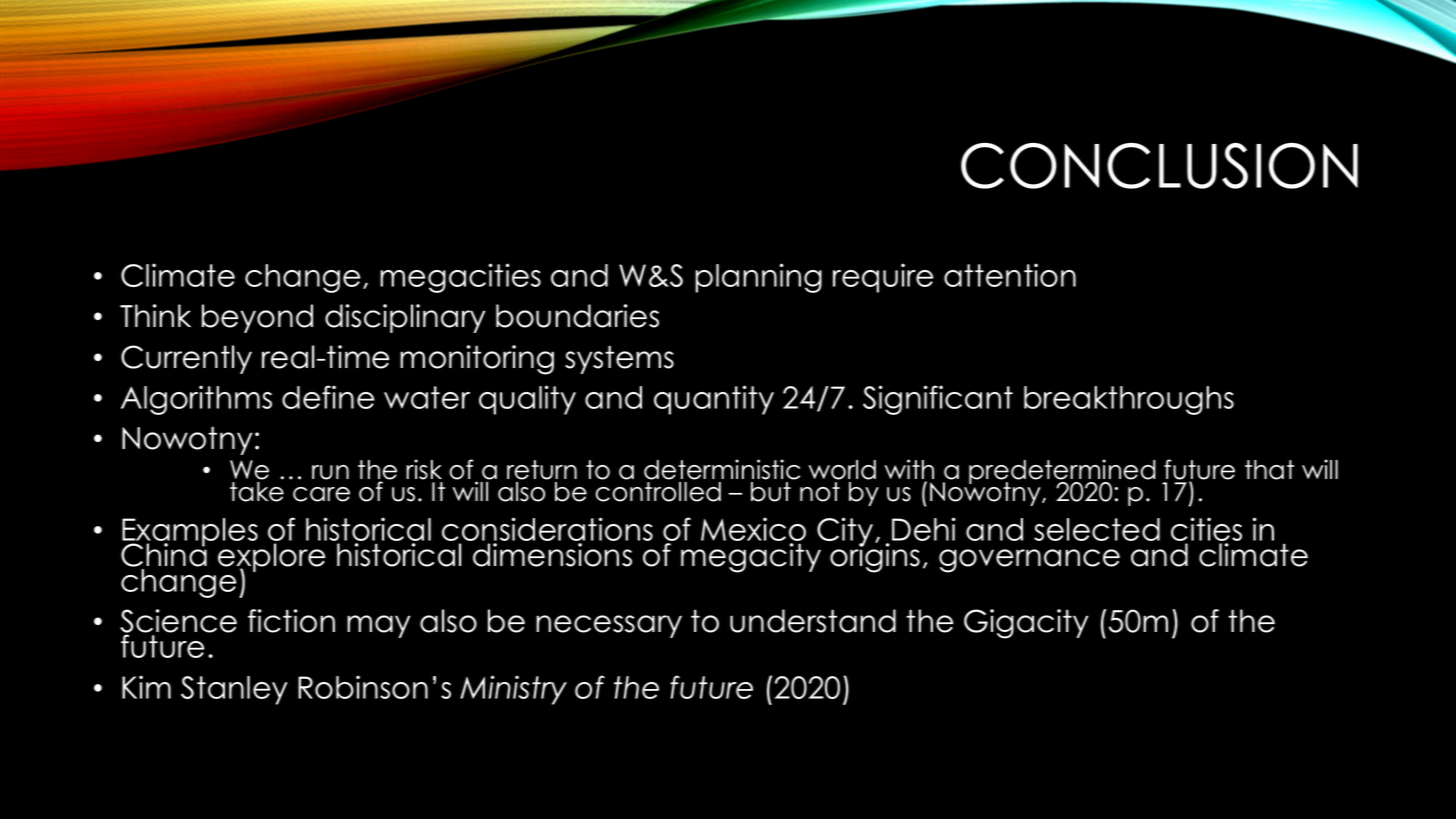 The height and width of the screenshot is (819, 1456). I want to click on Stanley, so click(234, 690).
